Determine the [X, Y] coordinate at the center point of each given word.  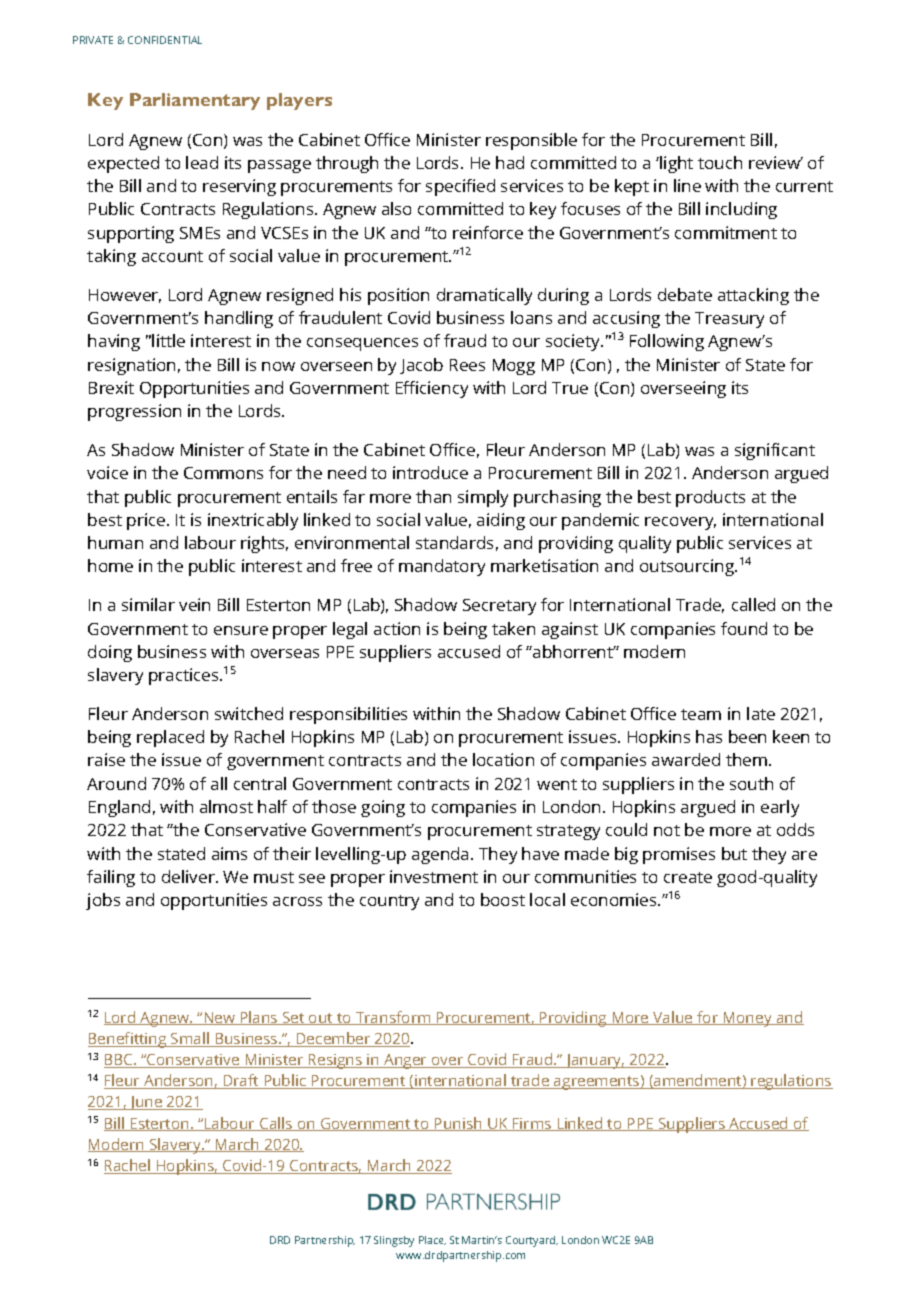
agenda [440, 855]
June [146, 1103]
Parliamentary [195, 101]
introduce [430, 472]
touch [720, 162]
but [734, 853]
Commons [223, 473]
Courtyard [532, 1241]
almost [226, 806]
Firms [532, 1124]
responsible [531, 141]
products [710, 498]
